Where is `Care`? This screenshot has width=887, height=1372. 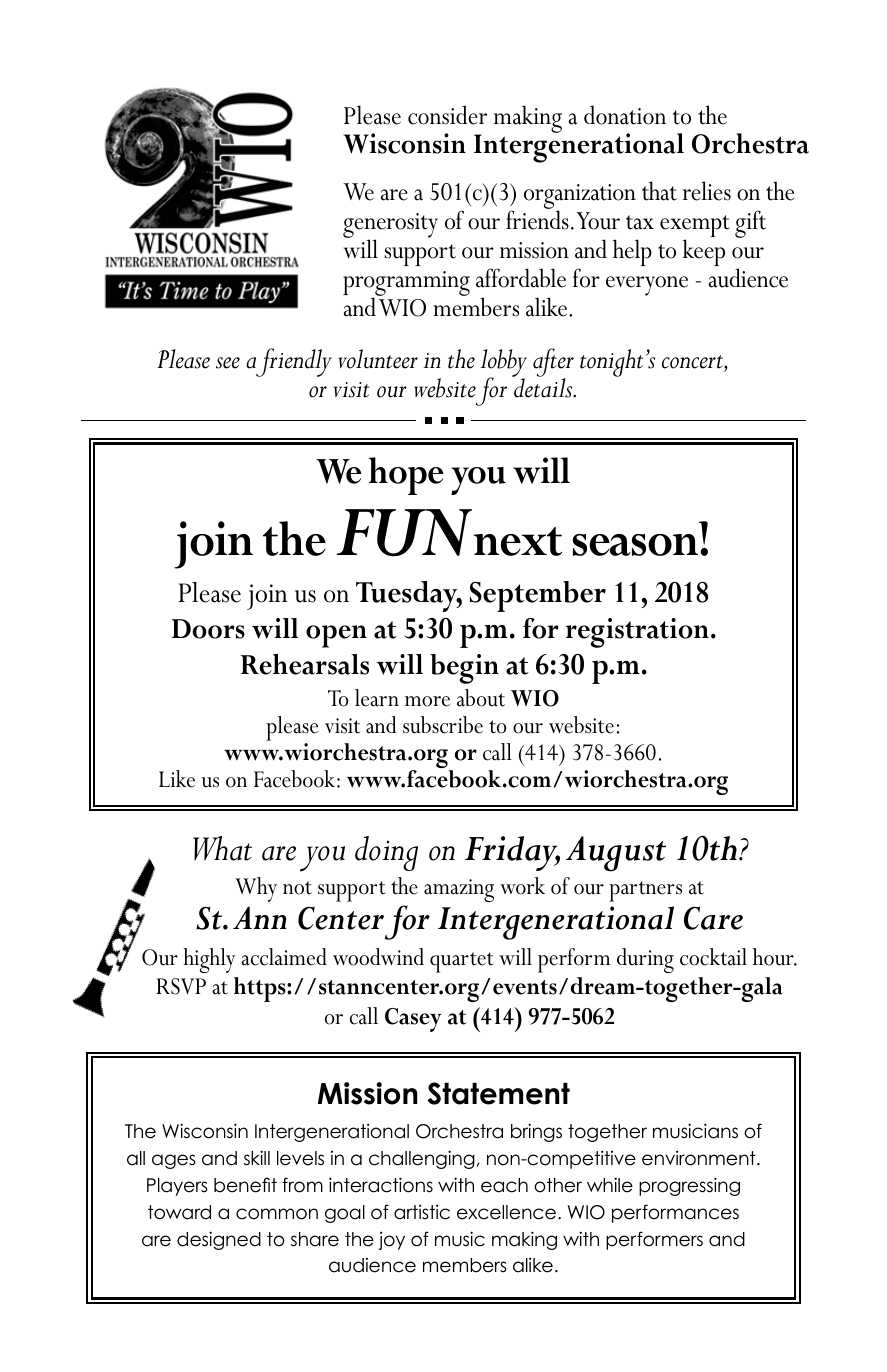 Care is located at coordinates (713, 918).
